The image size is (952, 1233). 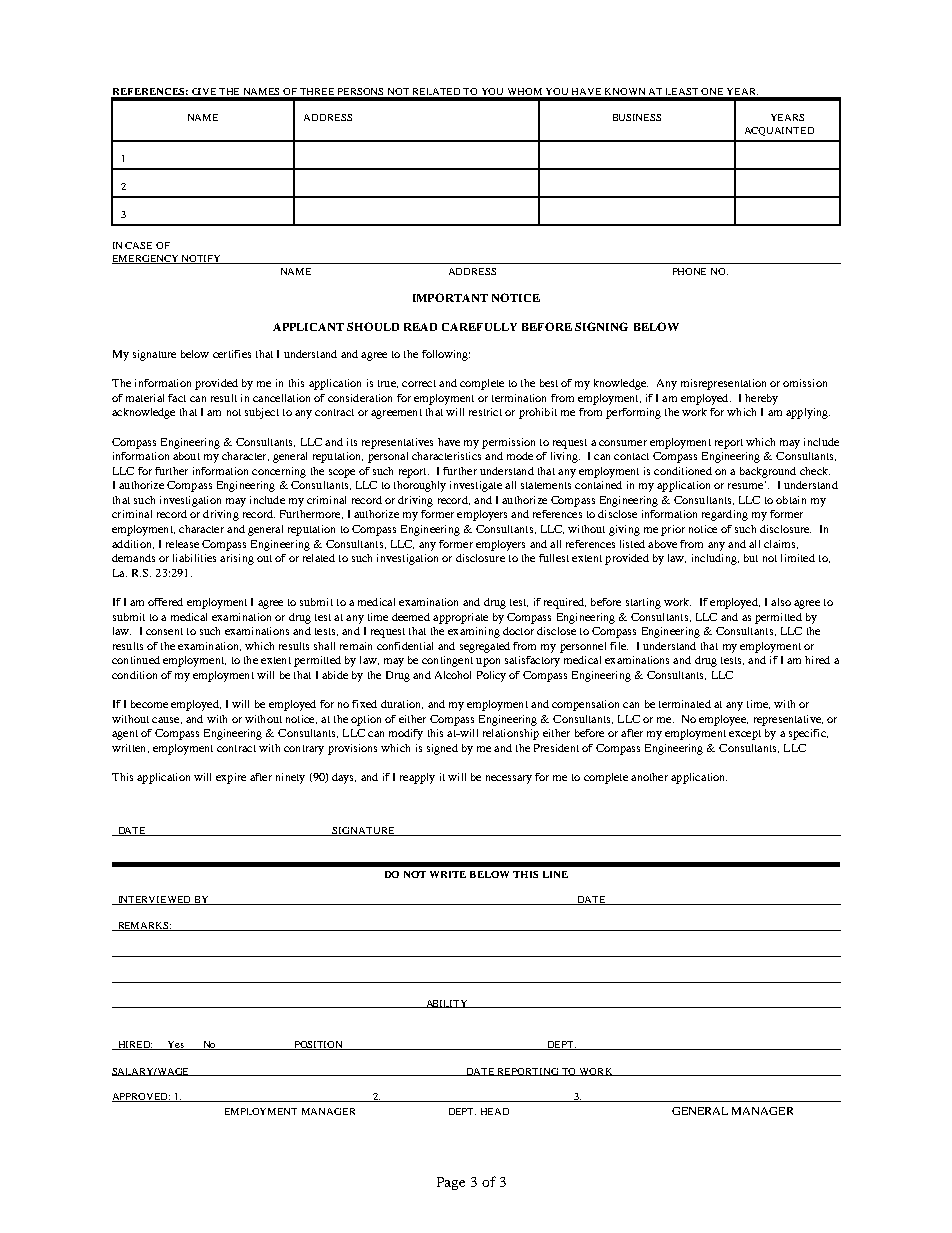 What do you see at coordinates (495, 1111) in the document?
I see `HEAD` at bounding box center [495, 1111].
